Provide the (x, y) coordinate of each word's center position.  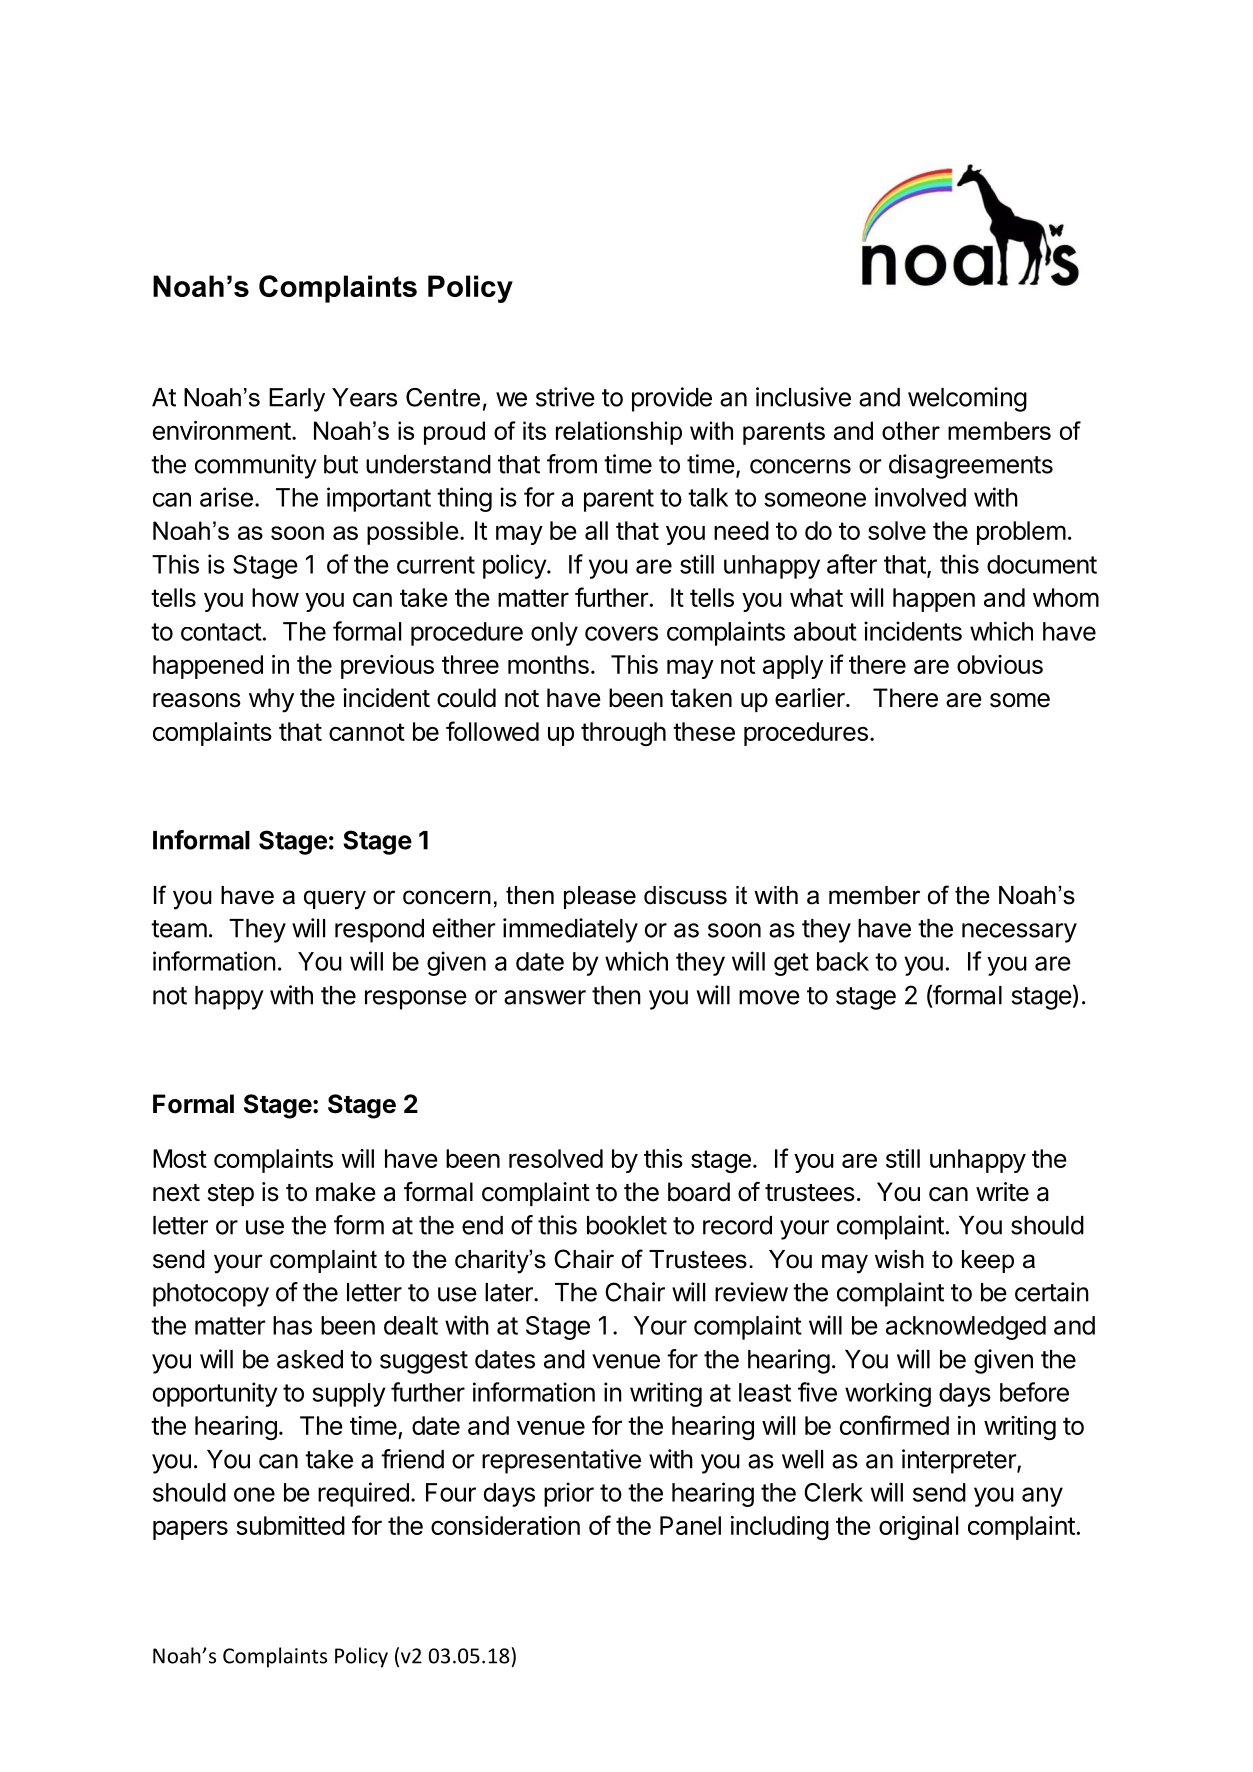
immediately (570, 930)
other (911, 430)
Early (297, 400)
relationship (619, 433)
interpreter (960, 1461)
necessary (1019, 933)
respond (379, 931)
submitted (290, 1525)
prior (569, 1494)
